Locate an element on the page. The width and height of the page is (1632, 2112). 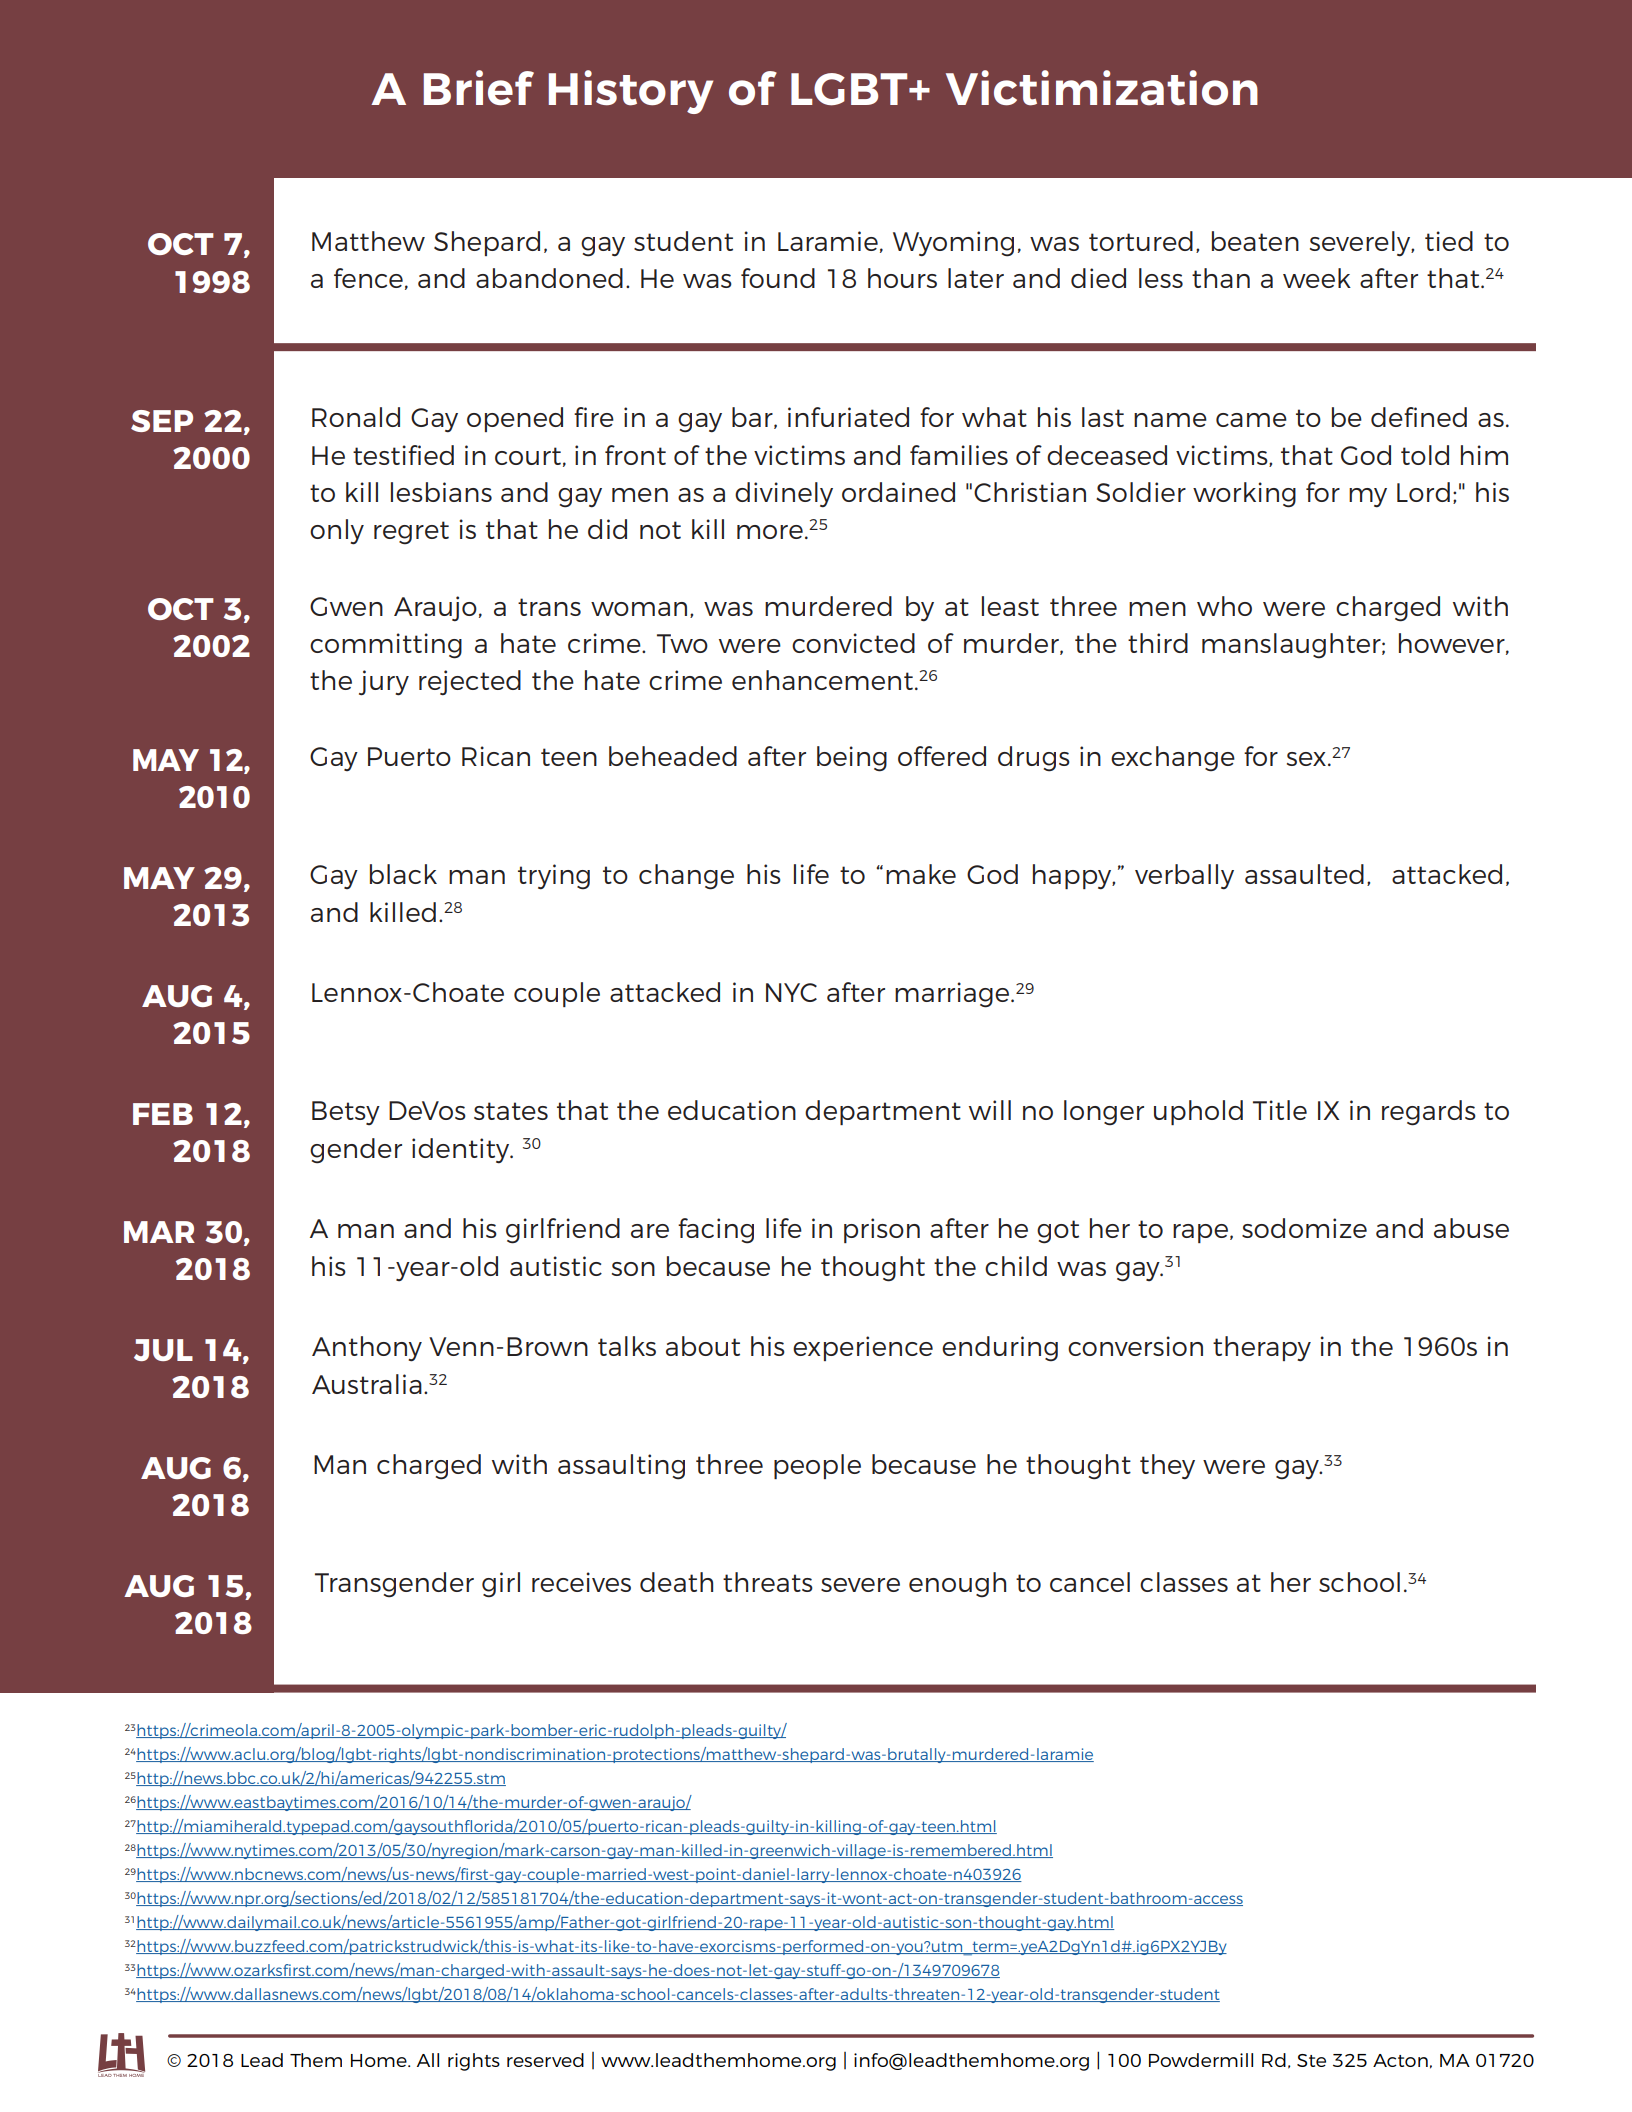
who is located at coordinates (1224, 606).
